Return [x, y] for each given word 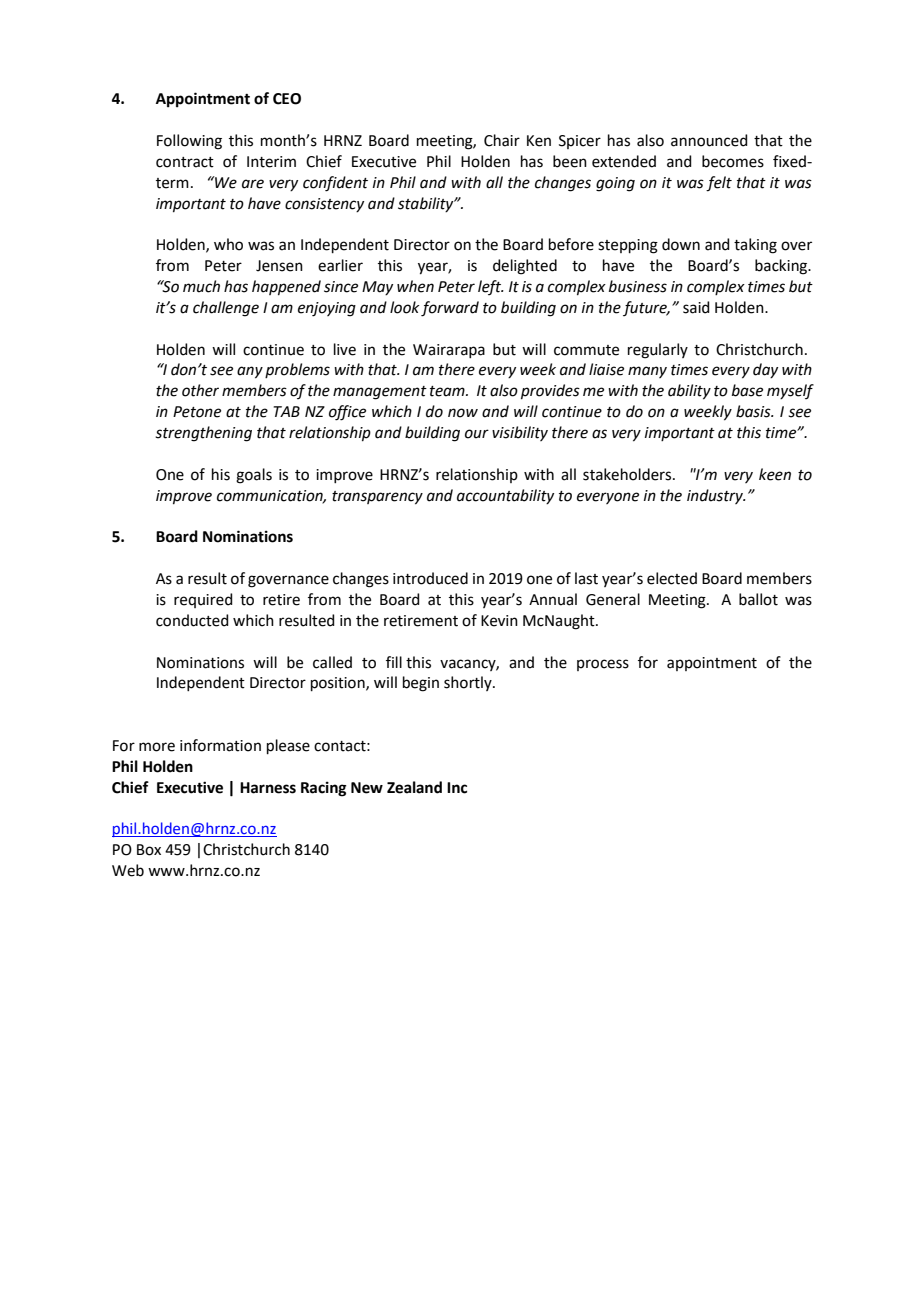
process [603, 665]
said [696, 307]
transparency [377, 498]
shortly [469, 683]
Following [189, 142]
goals [254, 476]
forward [450, 309]
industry [716, 496]
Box [149, 850]
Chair [502, 140]
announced [709, 140]
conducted [192, 620]
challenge [226, 309]
